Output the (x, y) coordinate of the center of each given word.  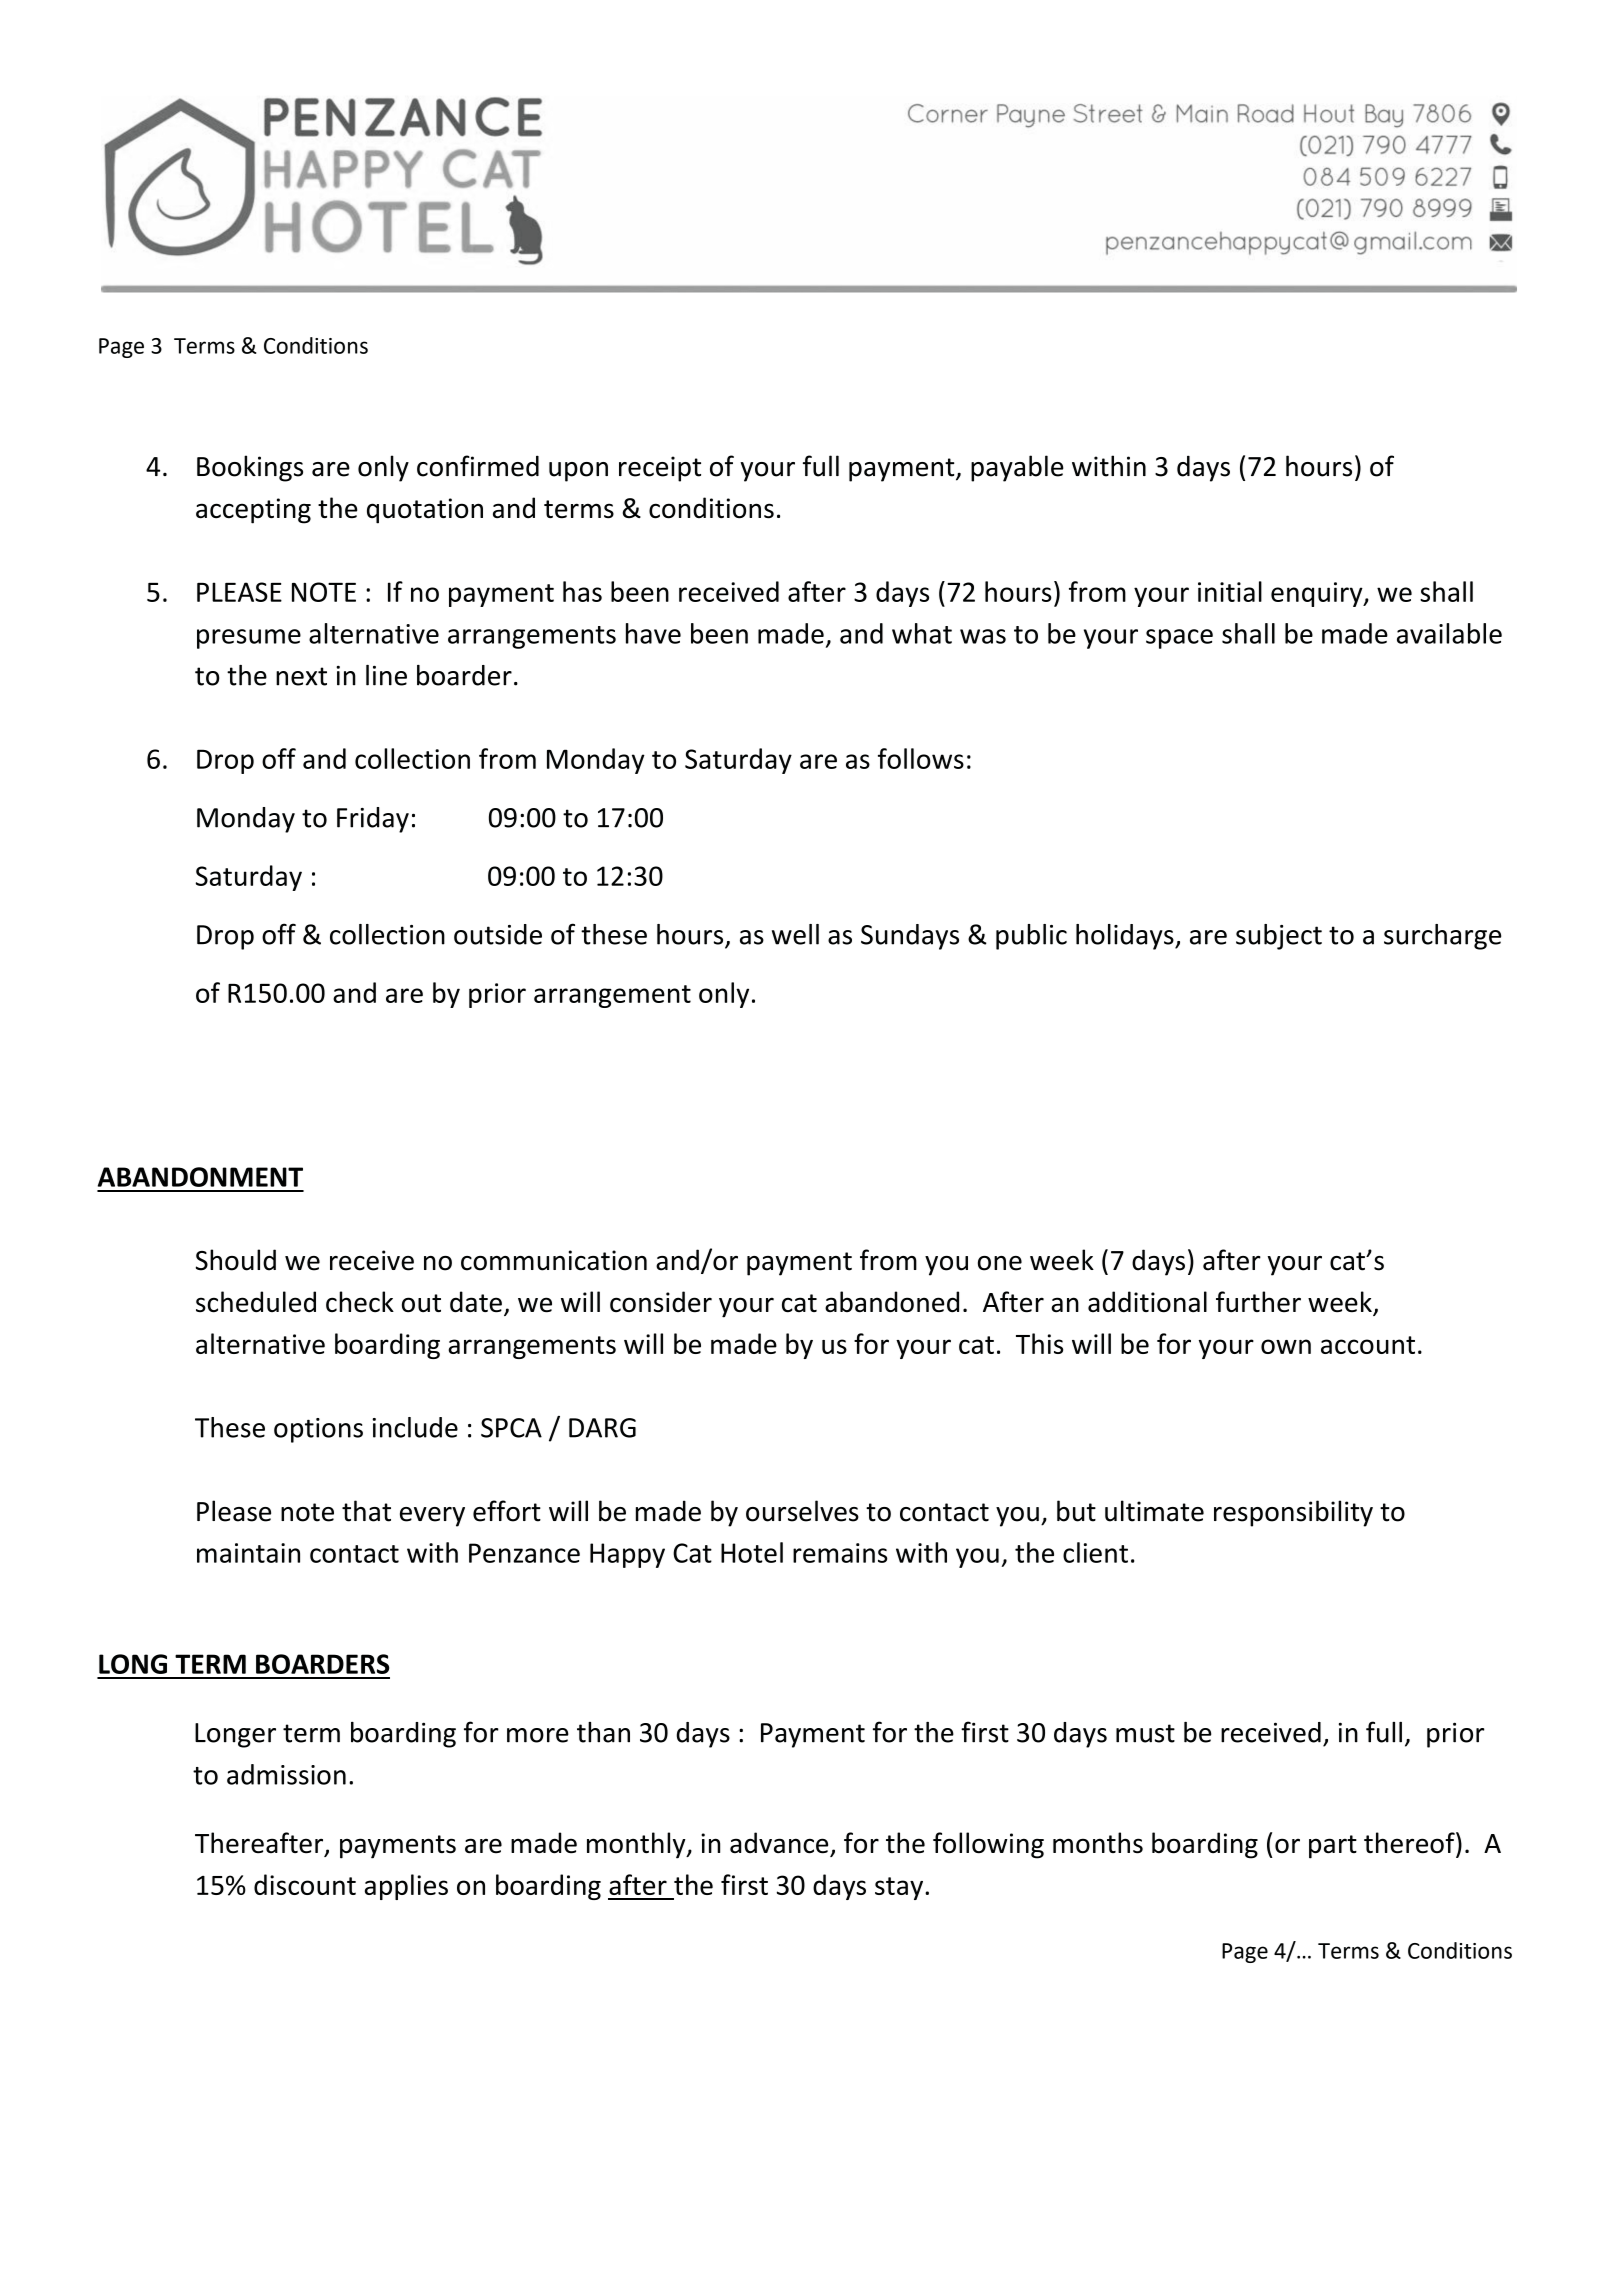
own (1286, 1346)
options (318, 1430)
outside (498, 934)
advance (779, 1843)
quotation (425, 511)
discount (305, 1884)
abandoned (892, 1302)
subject (1279, 937)
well (795, 934)
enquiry (1318, 594)
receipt (660, 469)
